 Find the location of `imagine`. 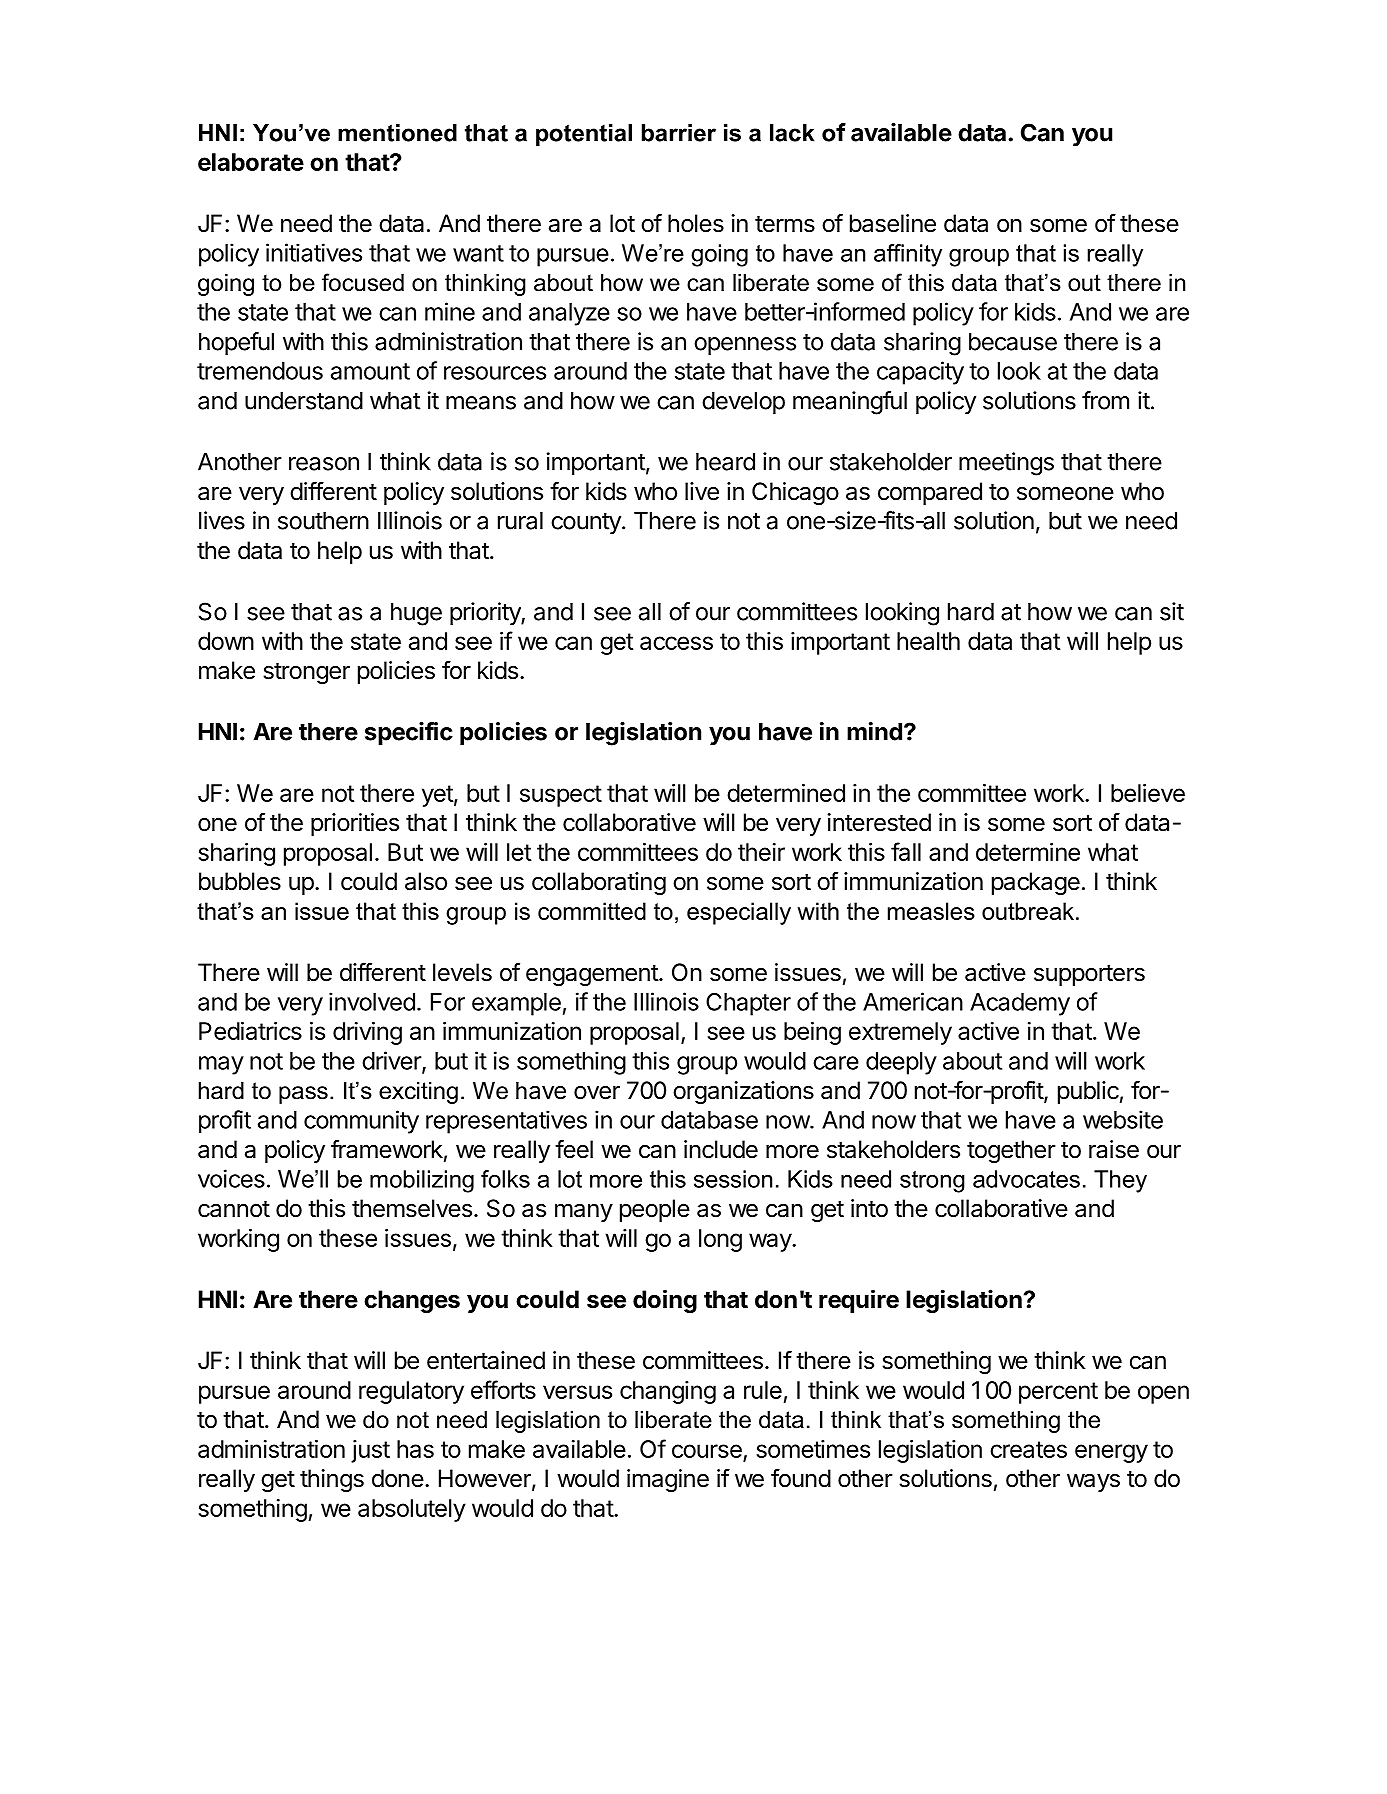

imagine is located at coordinates (668, 1480).
